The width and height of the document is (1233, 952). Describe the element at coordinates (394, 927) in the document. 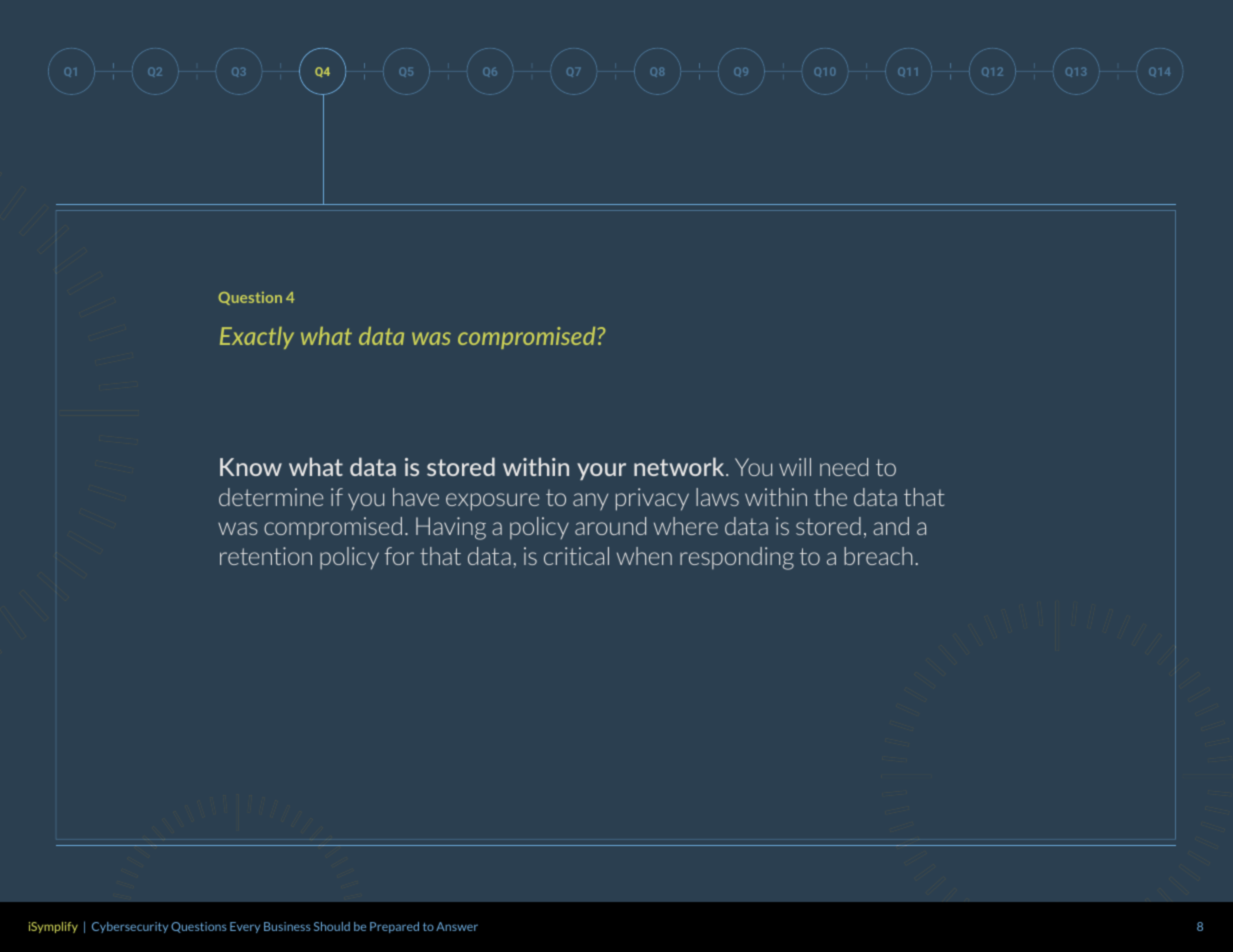

I see `Prepared` at that location.
